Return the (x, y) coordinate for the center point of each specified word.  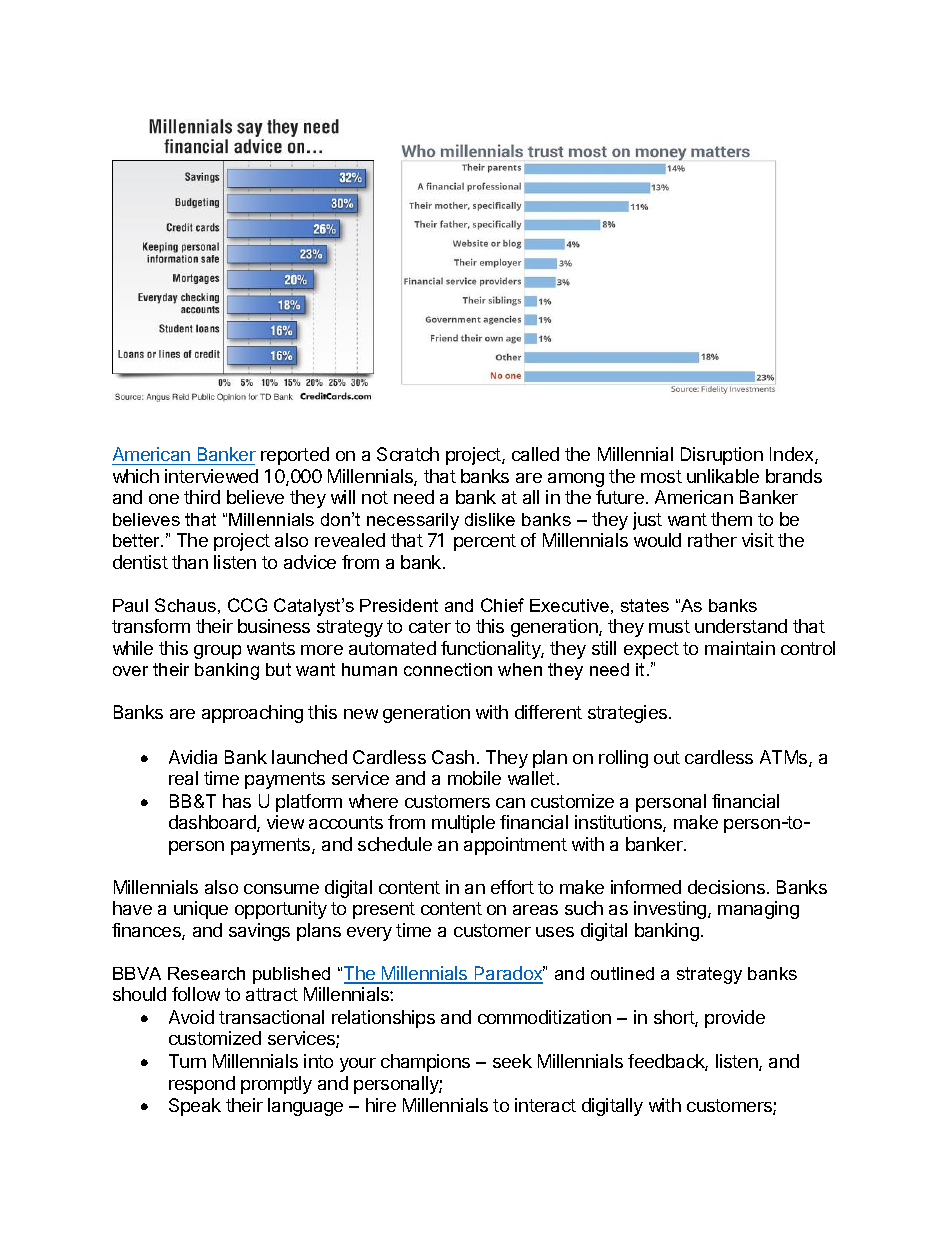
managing (758, 910)
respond (202, 1085)
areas (535, 910)
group (217, 652)
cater (430, 626)
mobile (474, 778)
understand (741, 626)
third (202, 497)
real (183, 778)
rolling (623, 759)
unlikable (723, 476)
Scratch (408, 454)
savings (259, 932)
